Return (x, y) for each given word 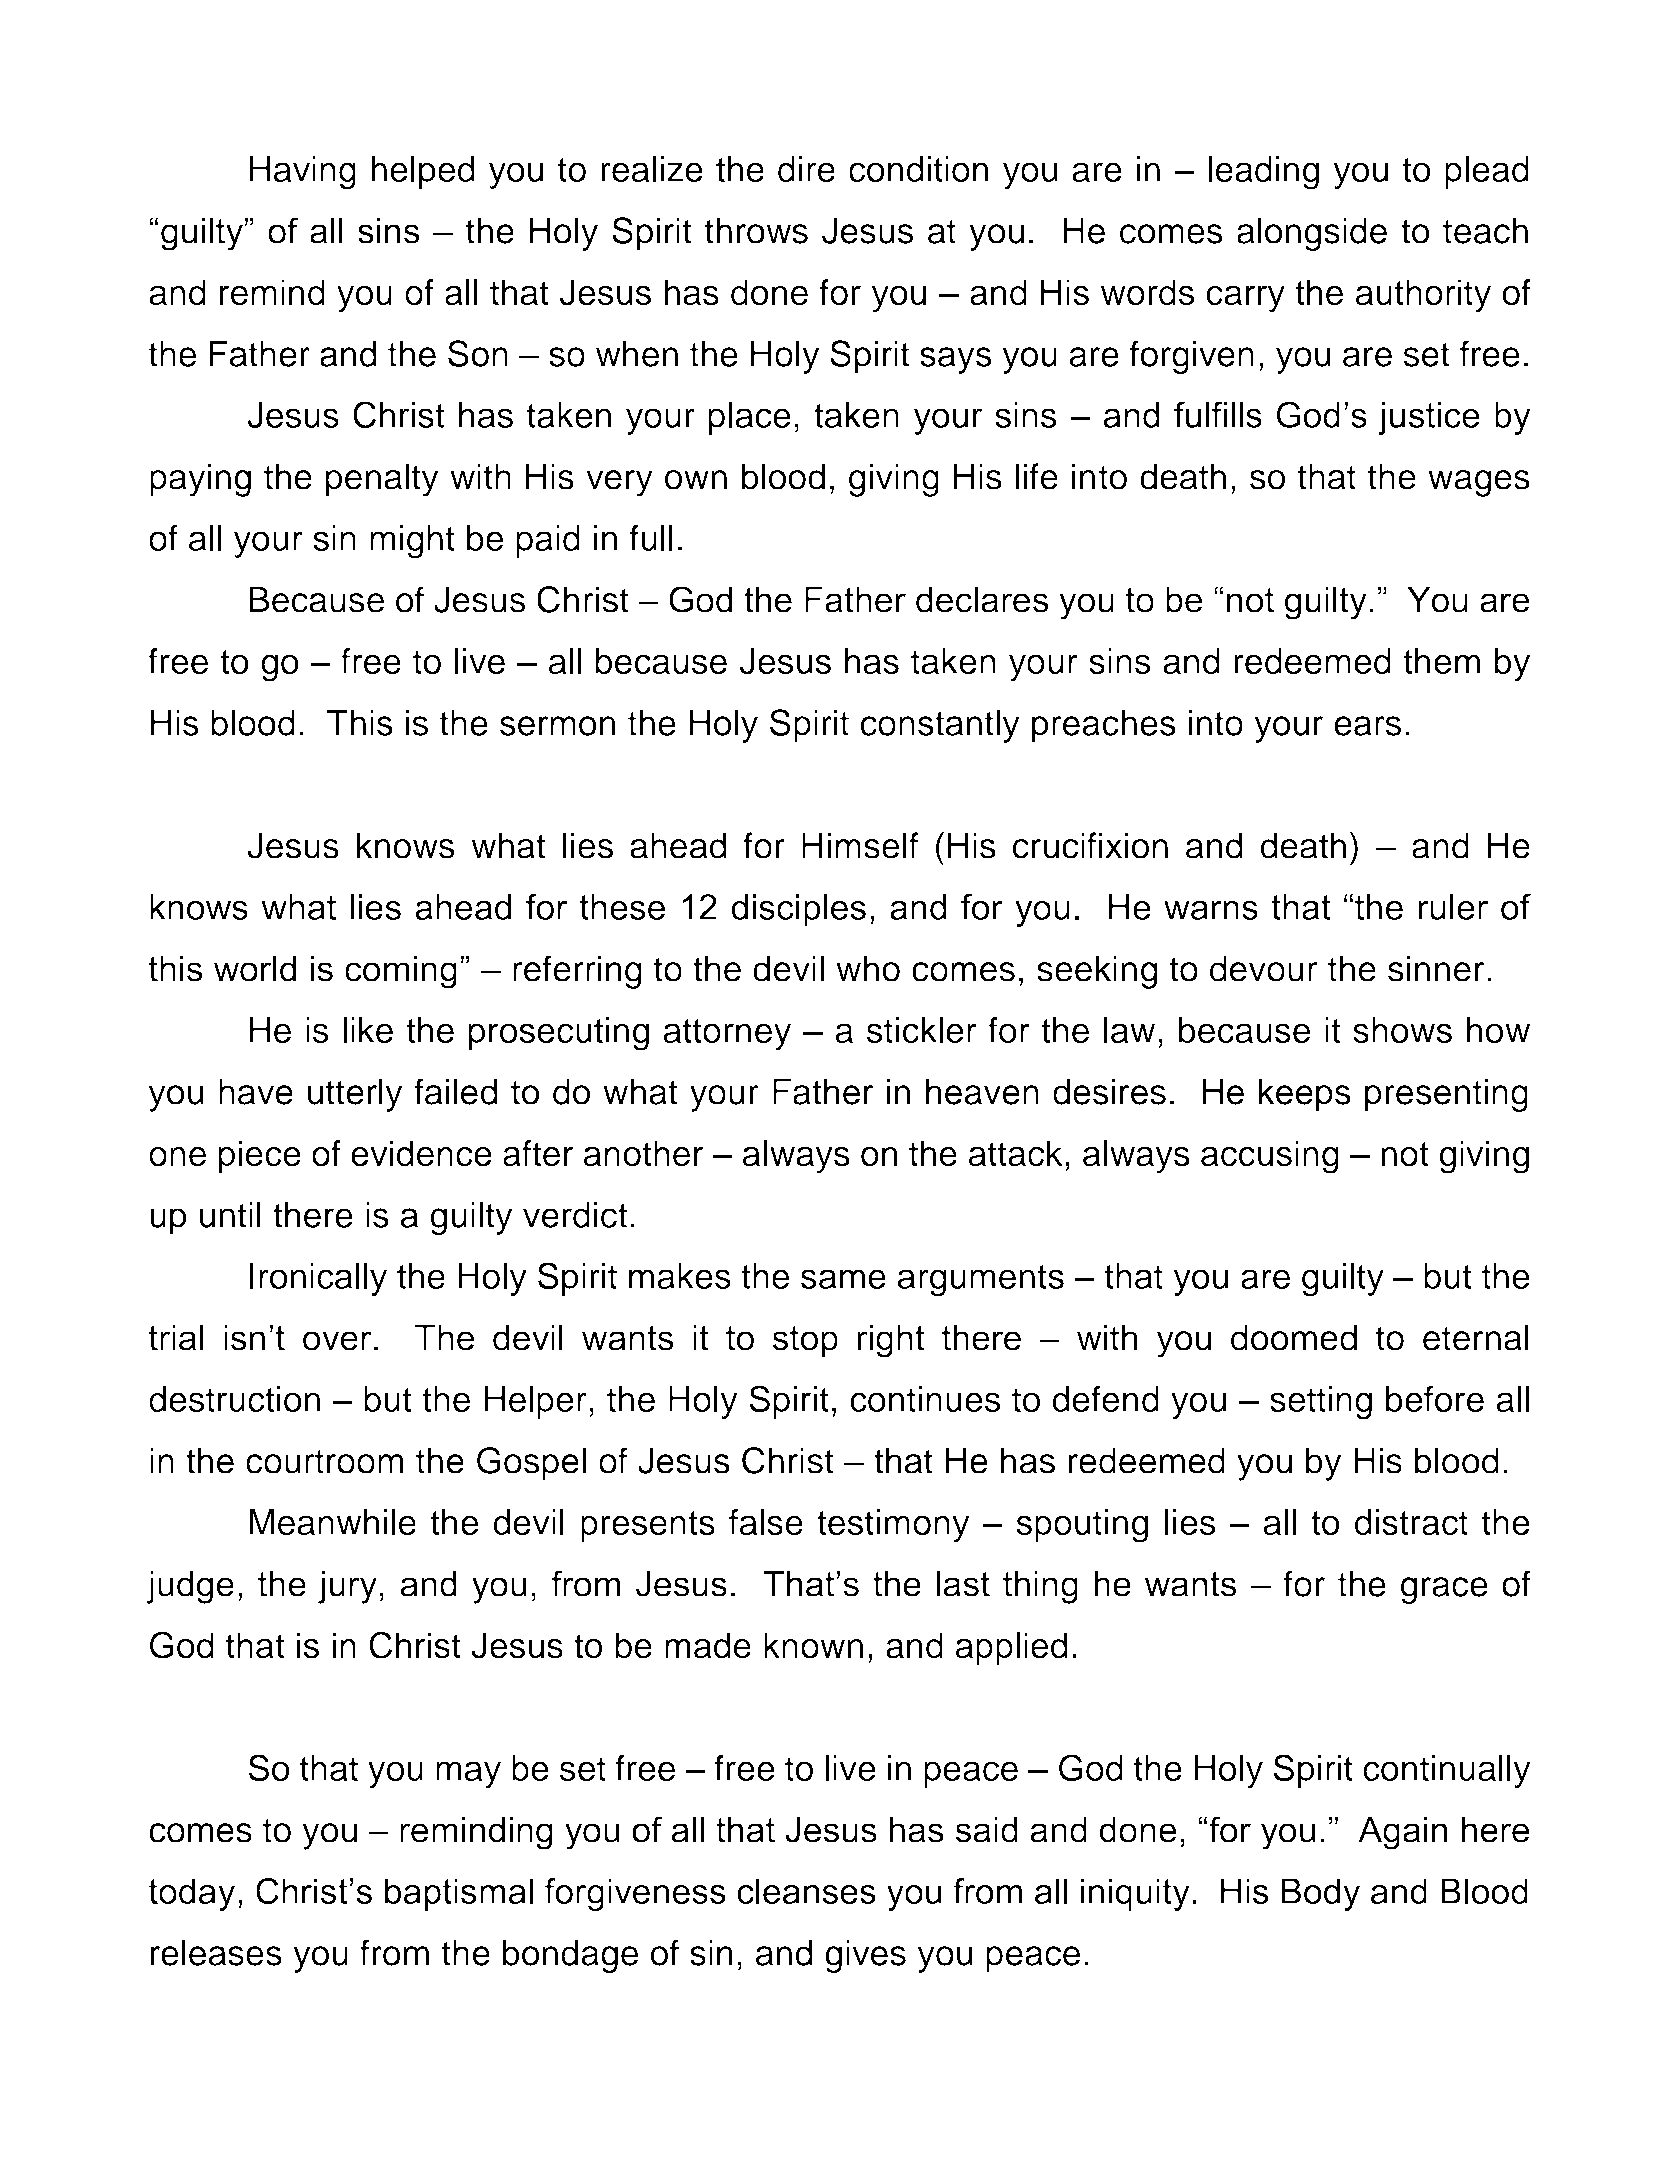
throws (756, 230)
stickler (922, 1030)
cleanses (806, 1891)
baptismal (459, 1894)
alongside (1312, 234)
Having (302, 173)
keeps (1305, 1095)
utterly (355, 1095)
